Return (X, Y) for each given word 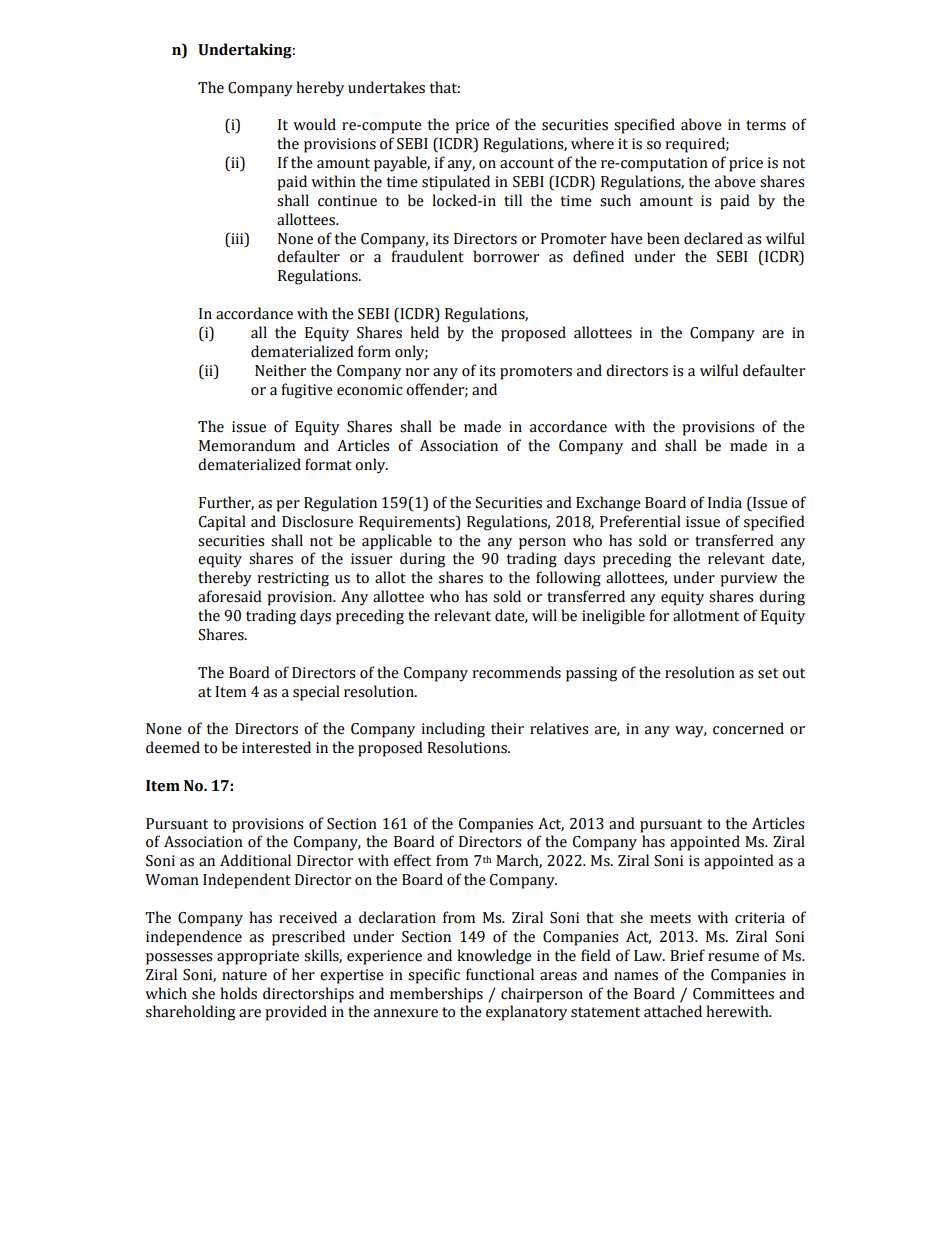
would (314, 124)
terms (766, 125)
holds (238, 993)
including (453, 730)
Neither (280, 370)
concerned (748, 728)
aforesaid (230, 596)
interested (276, 747)
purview (749, 579)
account (527, 163)
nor (417, 372)
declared (713, 238)
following (568, 579)
